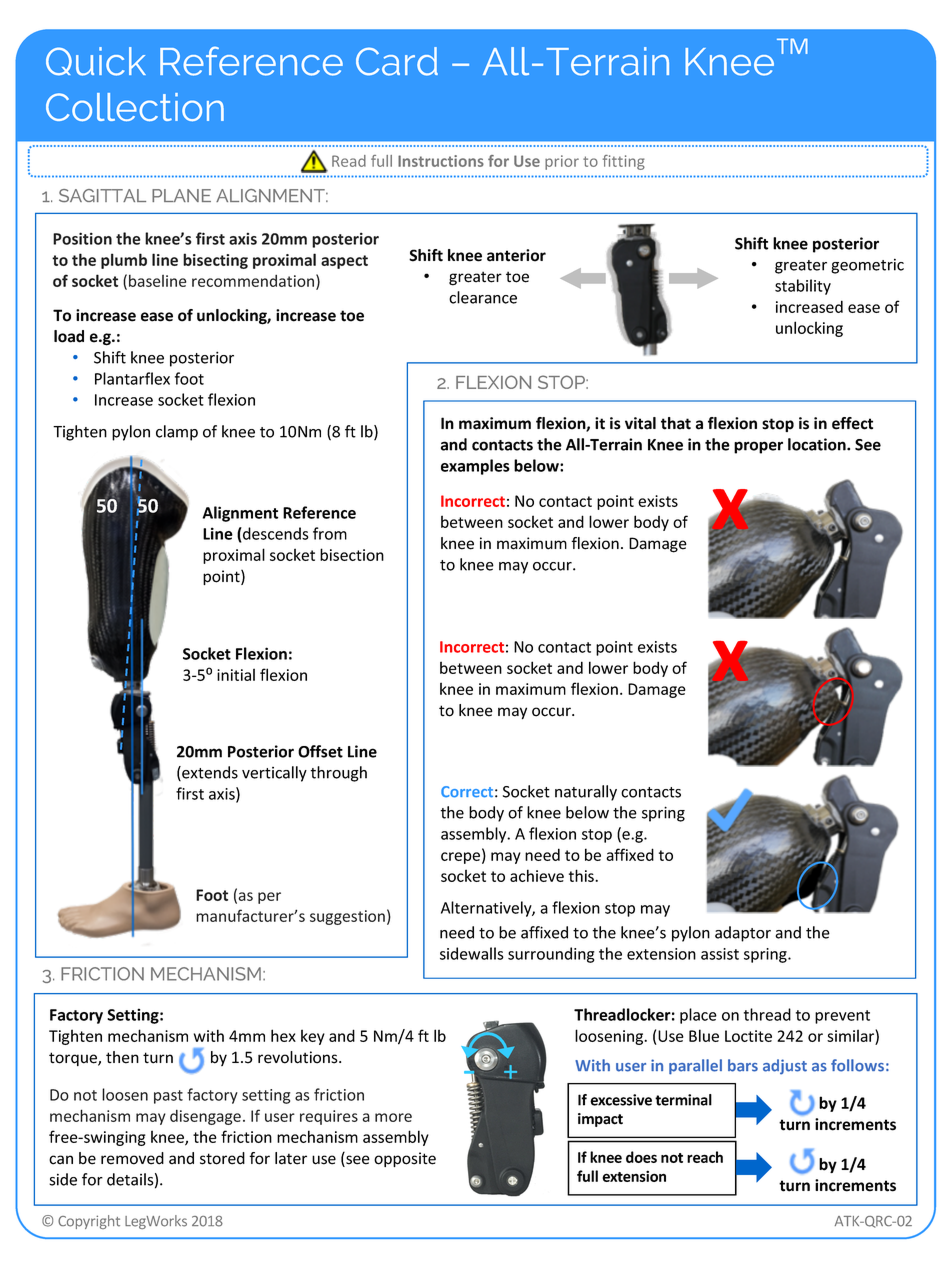  I want to click on from, so click(330, 533).
